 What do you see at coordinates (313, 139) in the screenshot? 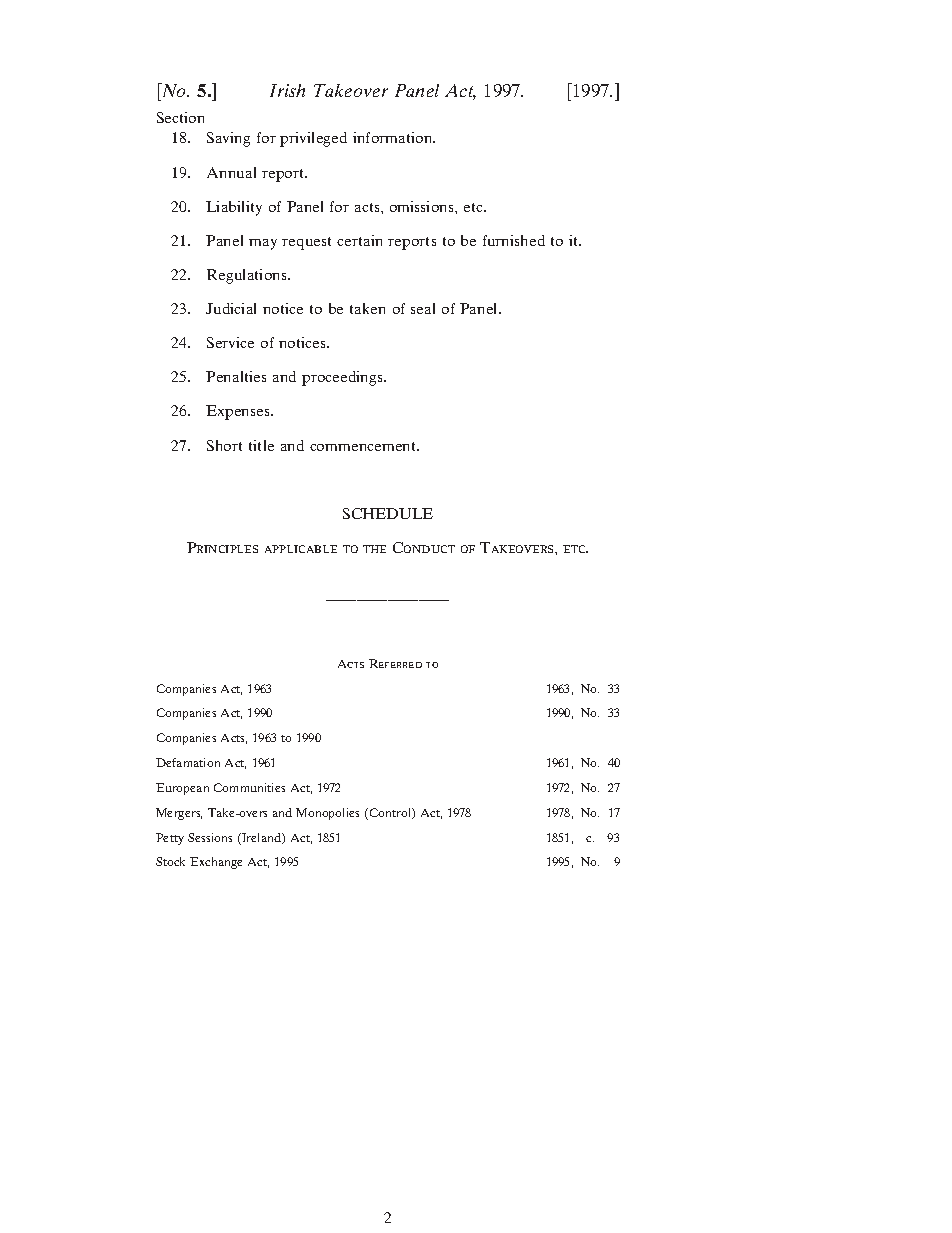
I see `privileged` at bounding box center [313, 139].
